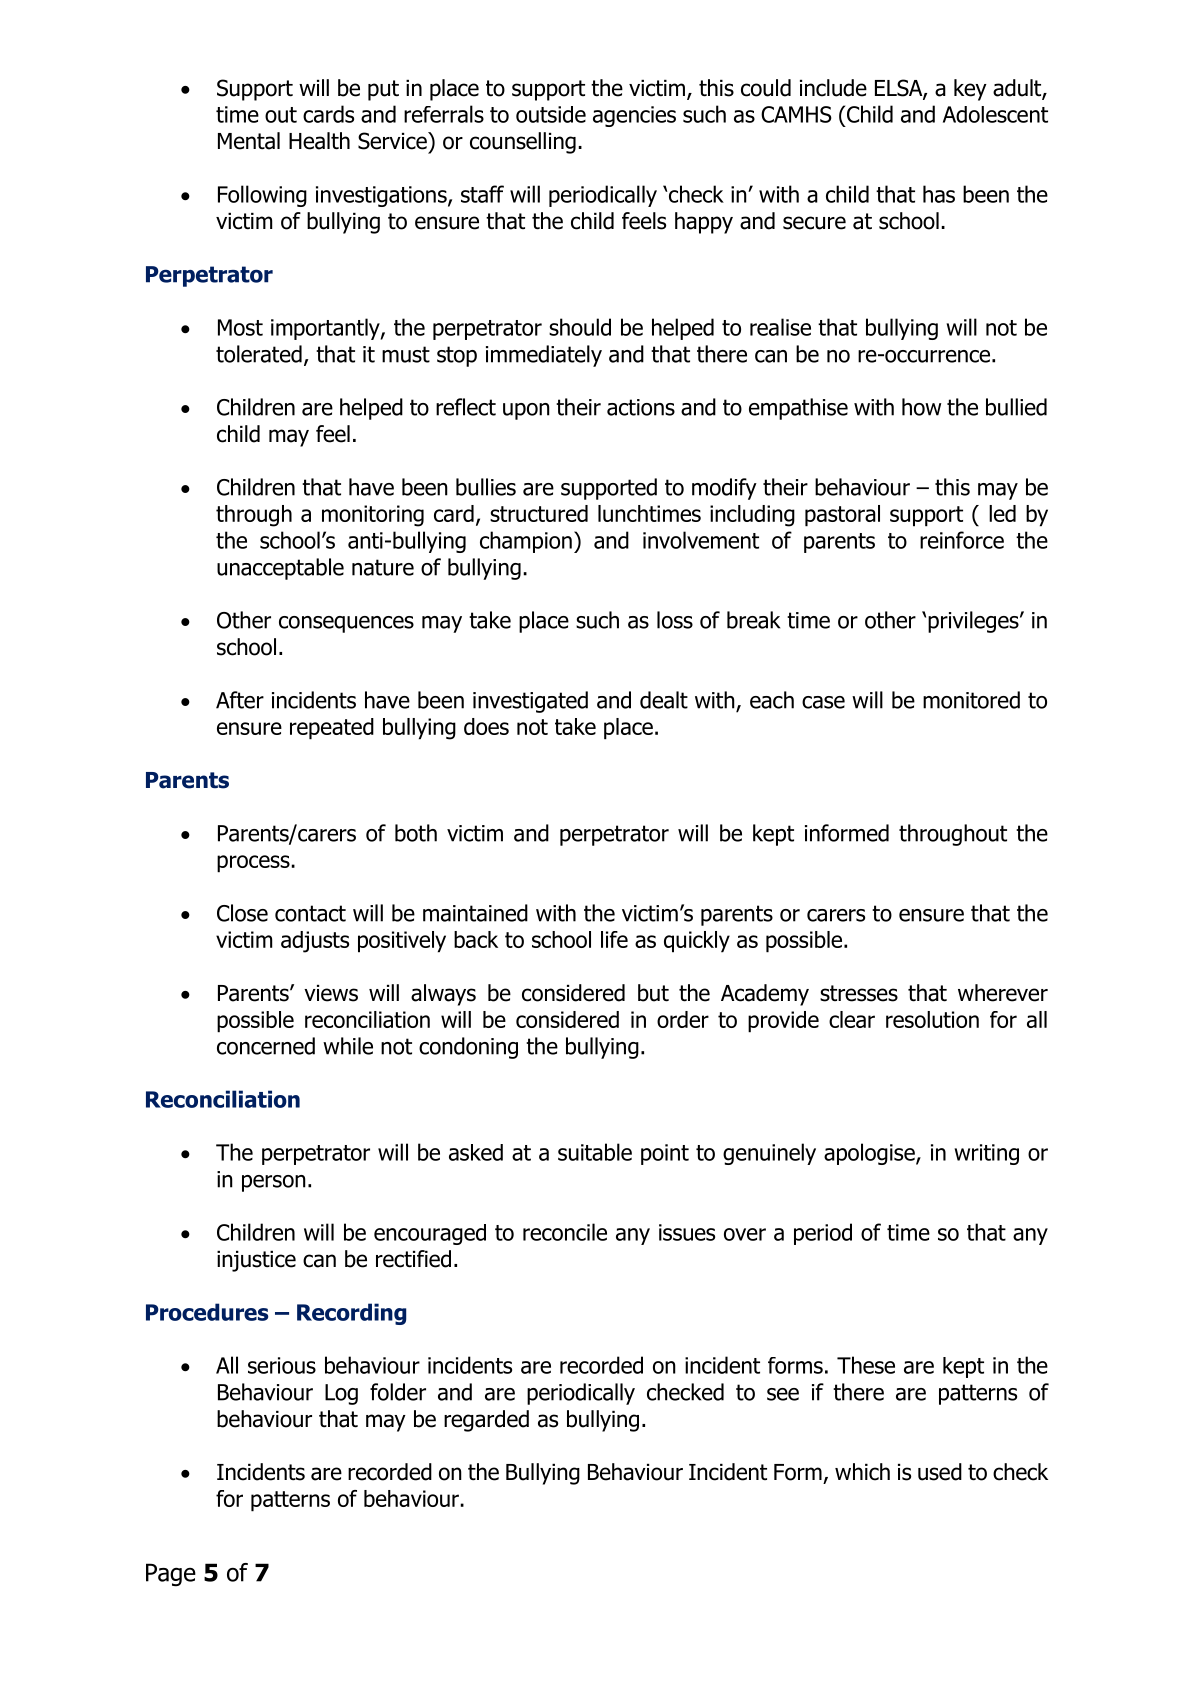  What do you see at coordinates (595, 1152) in the screenshot?
I see `suitable` at bounding box center [595, 1152].
